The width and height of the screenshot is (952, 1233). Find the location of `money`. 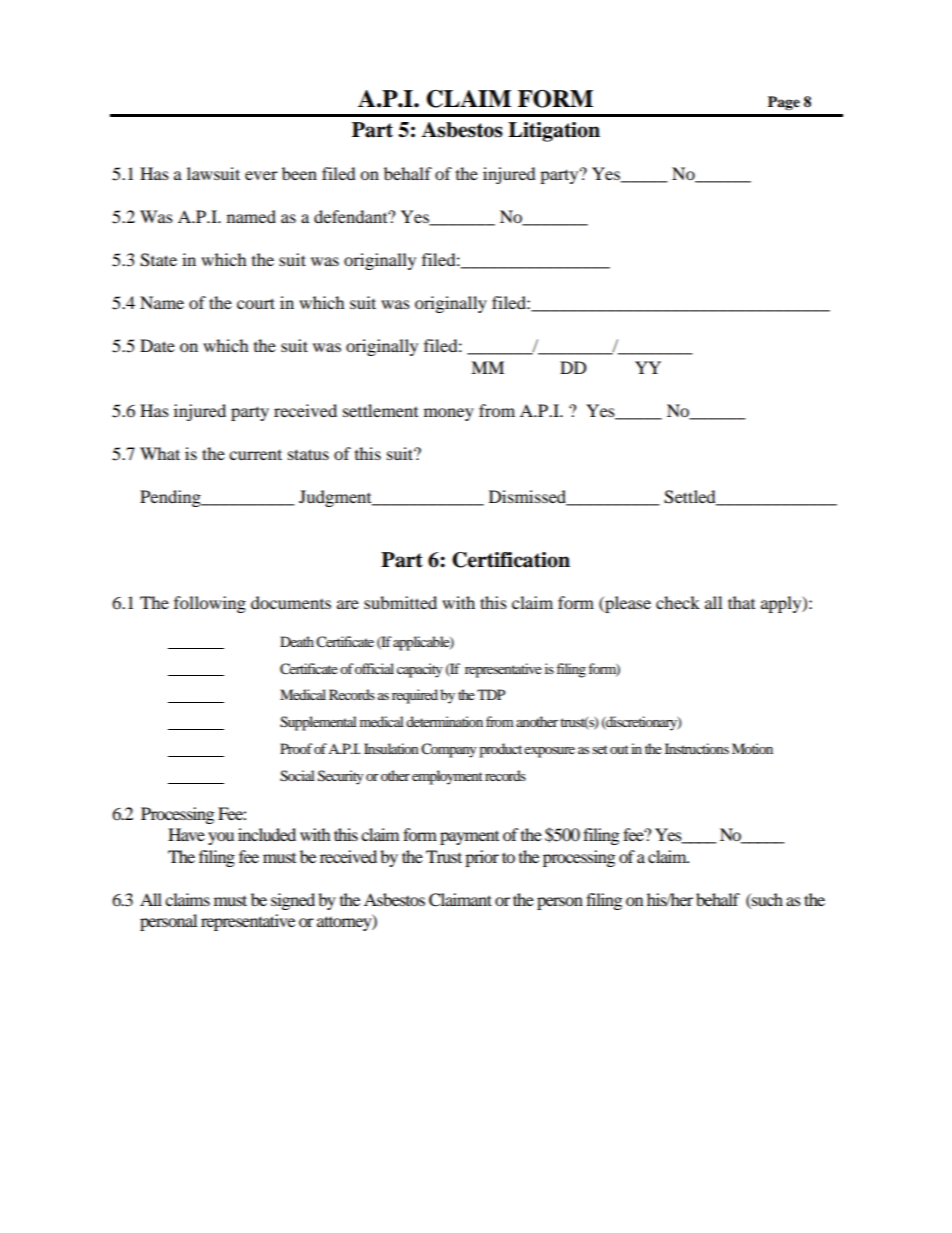

money is located at coordinates (449, 414).
